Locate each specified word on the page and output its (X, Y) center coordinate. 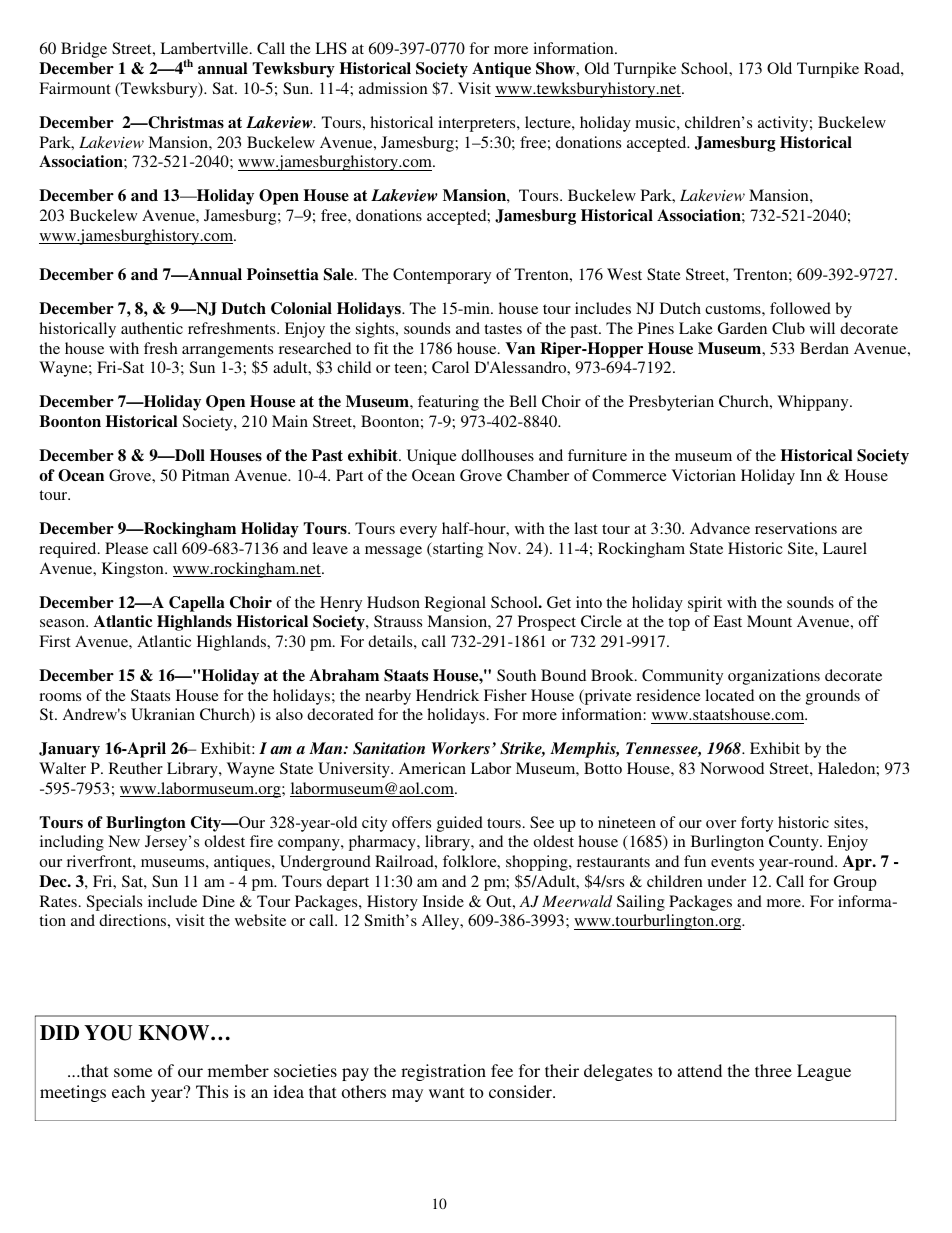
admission (393, 88)
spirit (705, 604)
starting (457, 550)
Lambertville (205, 48)
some (133, 1072)
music (656, 122)
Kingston (134, 570)
